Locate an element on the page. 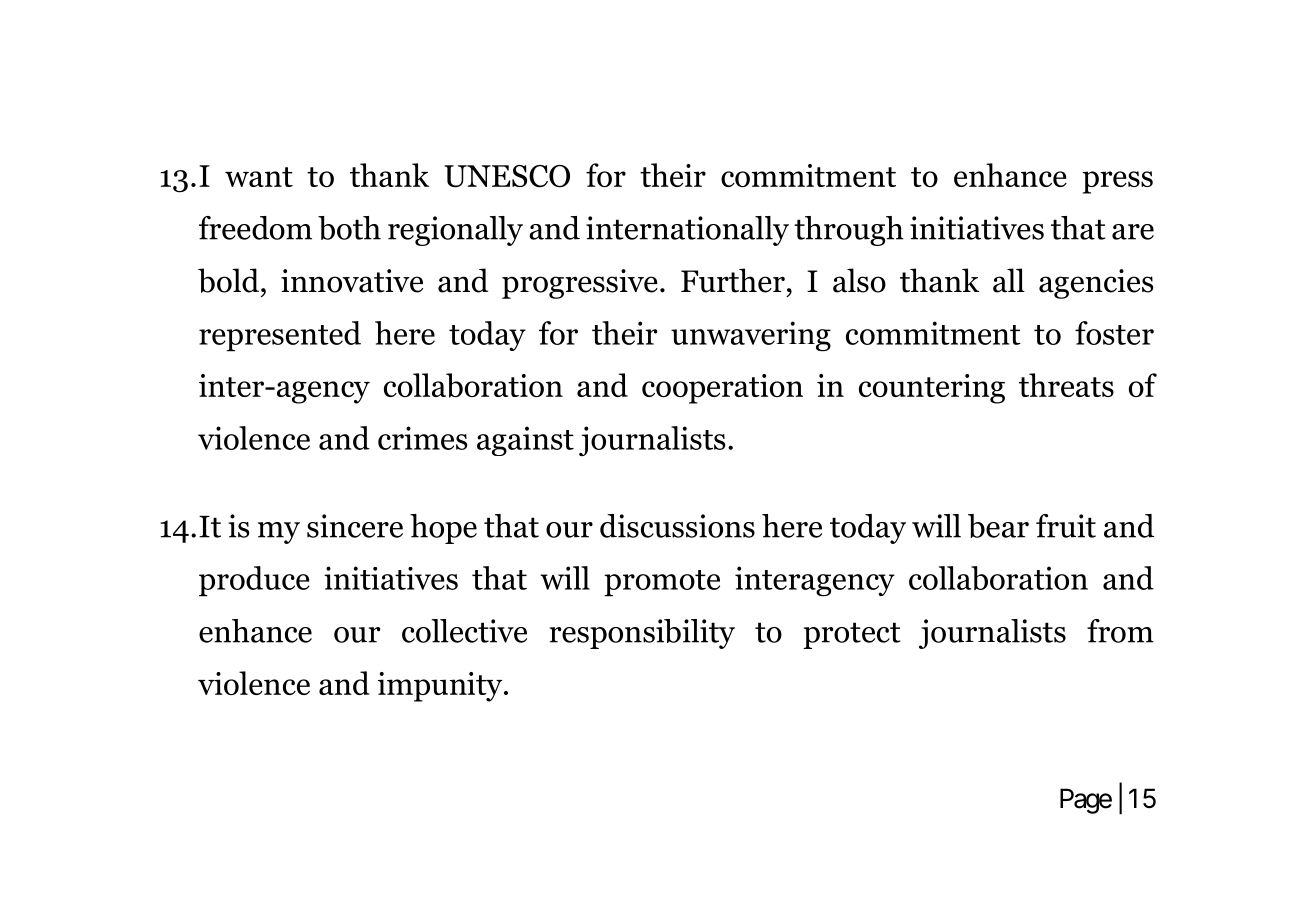 The image size is (1313, 924). responsibility is located at coordinates (642, 634).
